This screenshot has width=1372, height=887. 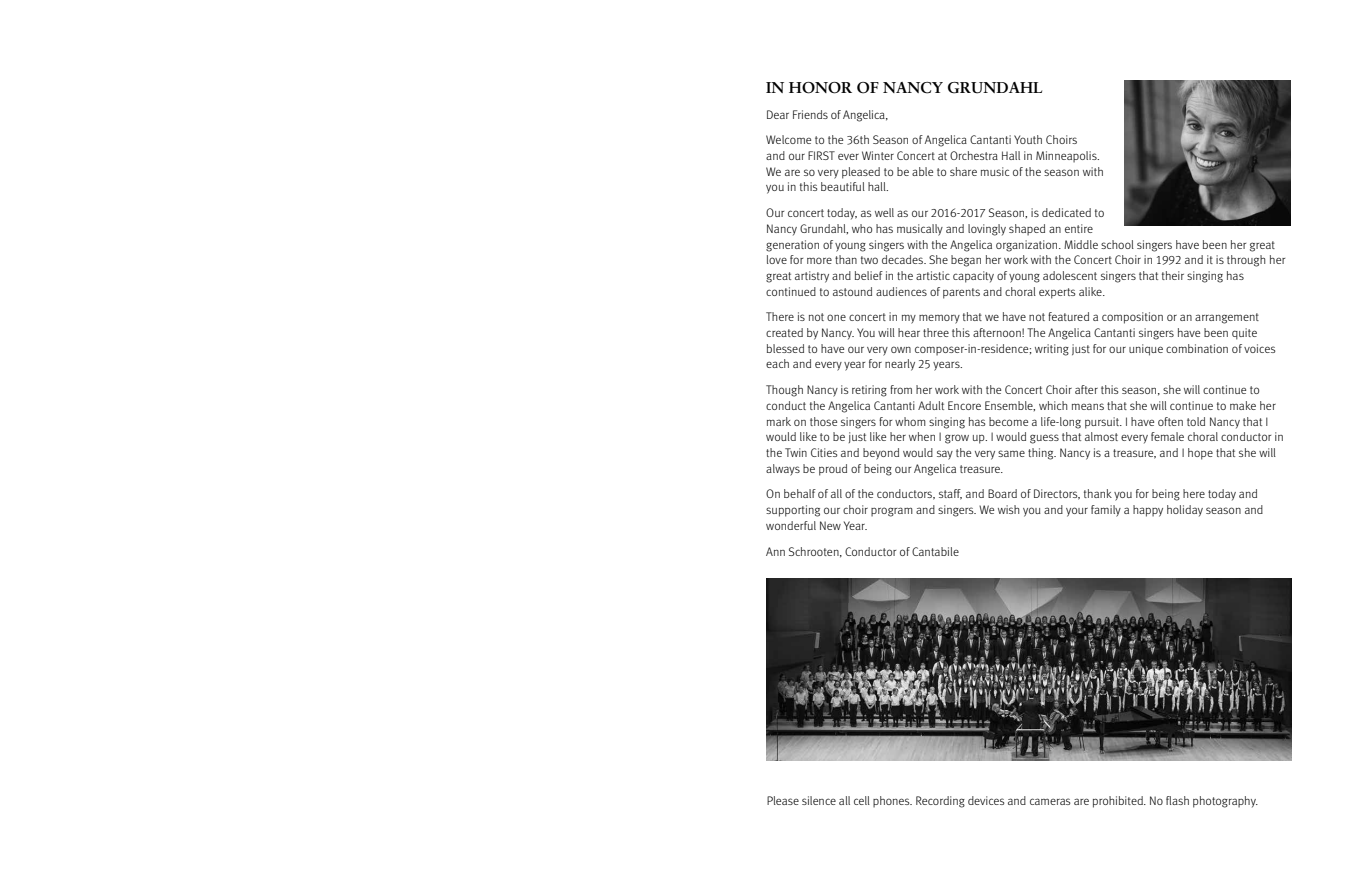 What do you see at coordinates (1067, 157) in the screenshot?
I see `Minneapolis` at bounding box center [1067, 157].
